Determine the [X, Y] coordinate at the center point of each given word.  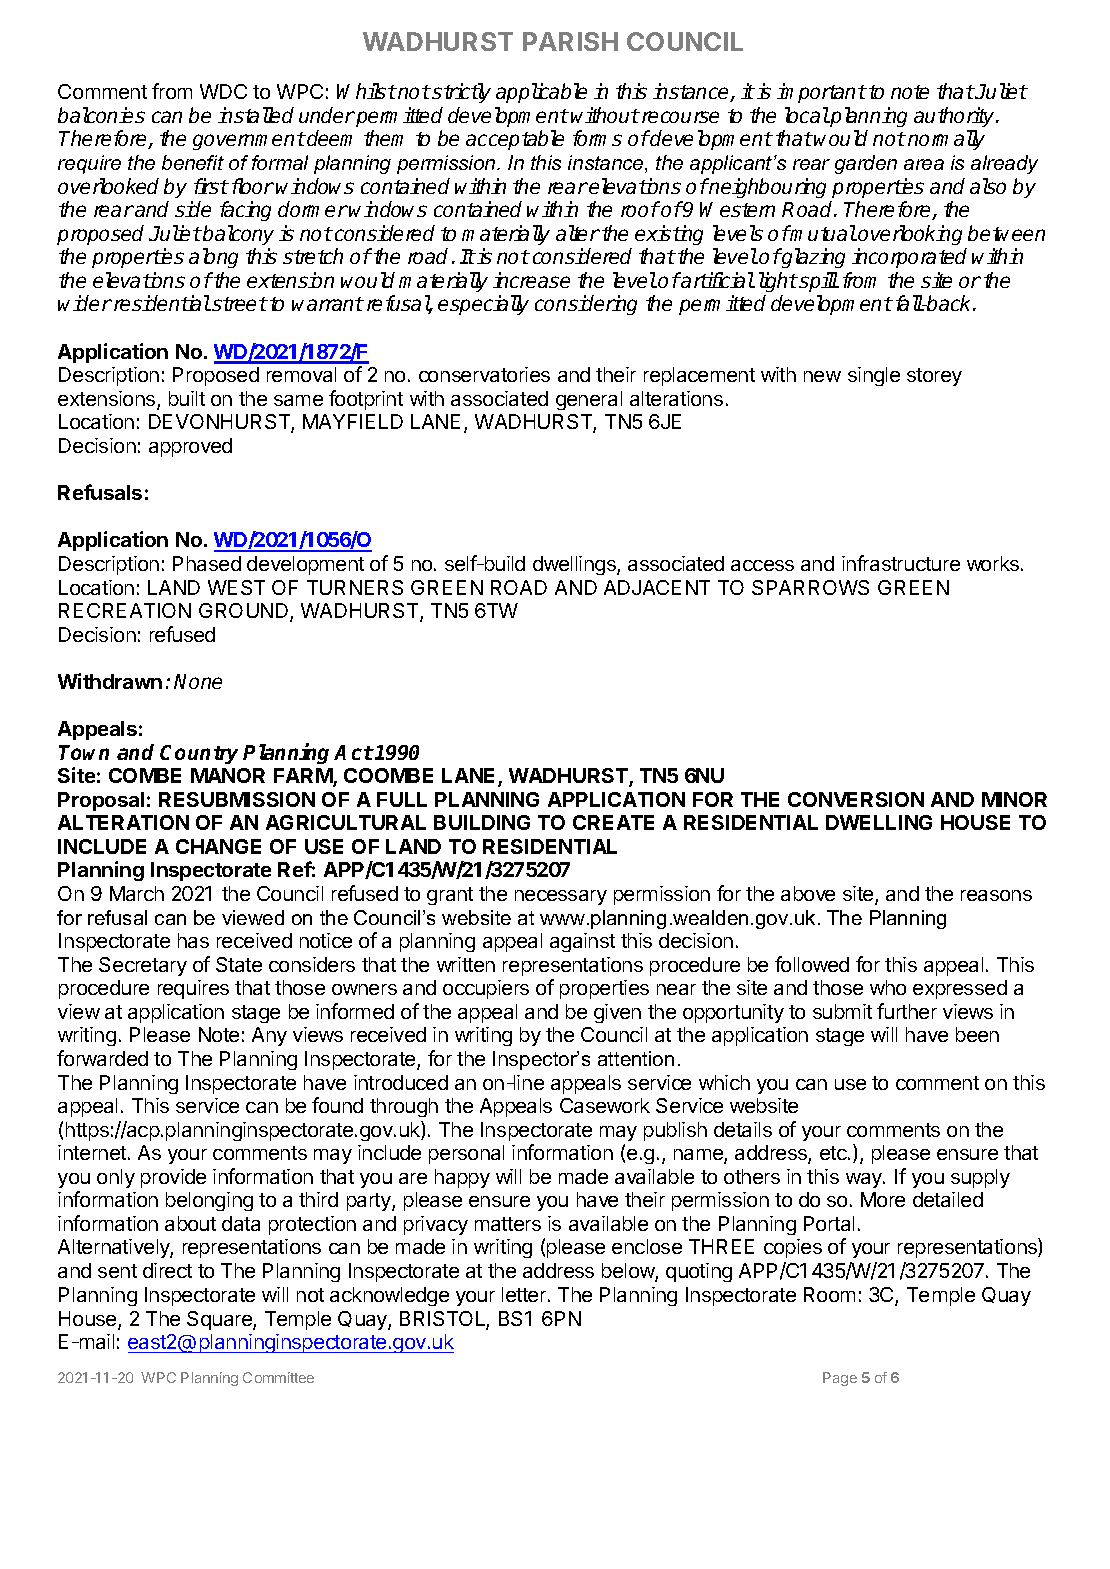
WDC [223, 91]
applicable [541, 93]
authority [955, 117]
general [589, 400]
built [187, 398]
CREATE [613, 822]
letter [525, 1294]
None [198, 681]
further [907, 1011]
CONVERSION [856, 799]
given [617, 1013]
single [874, 376]
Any [269, 1036]
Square [220, 1320]
